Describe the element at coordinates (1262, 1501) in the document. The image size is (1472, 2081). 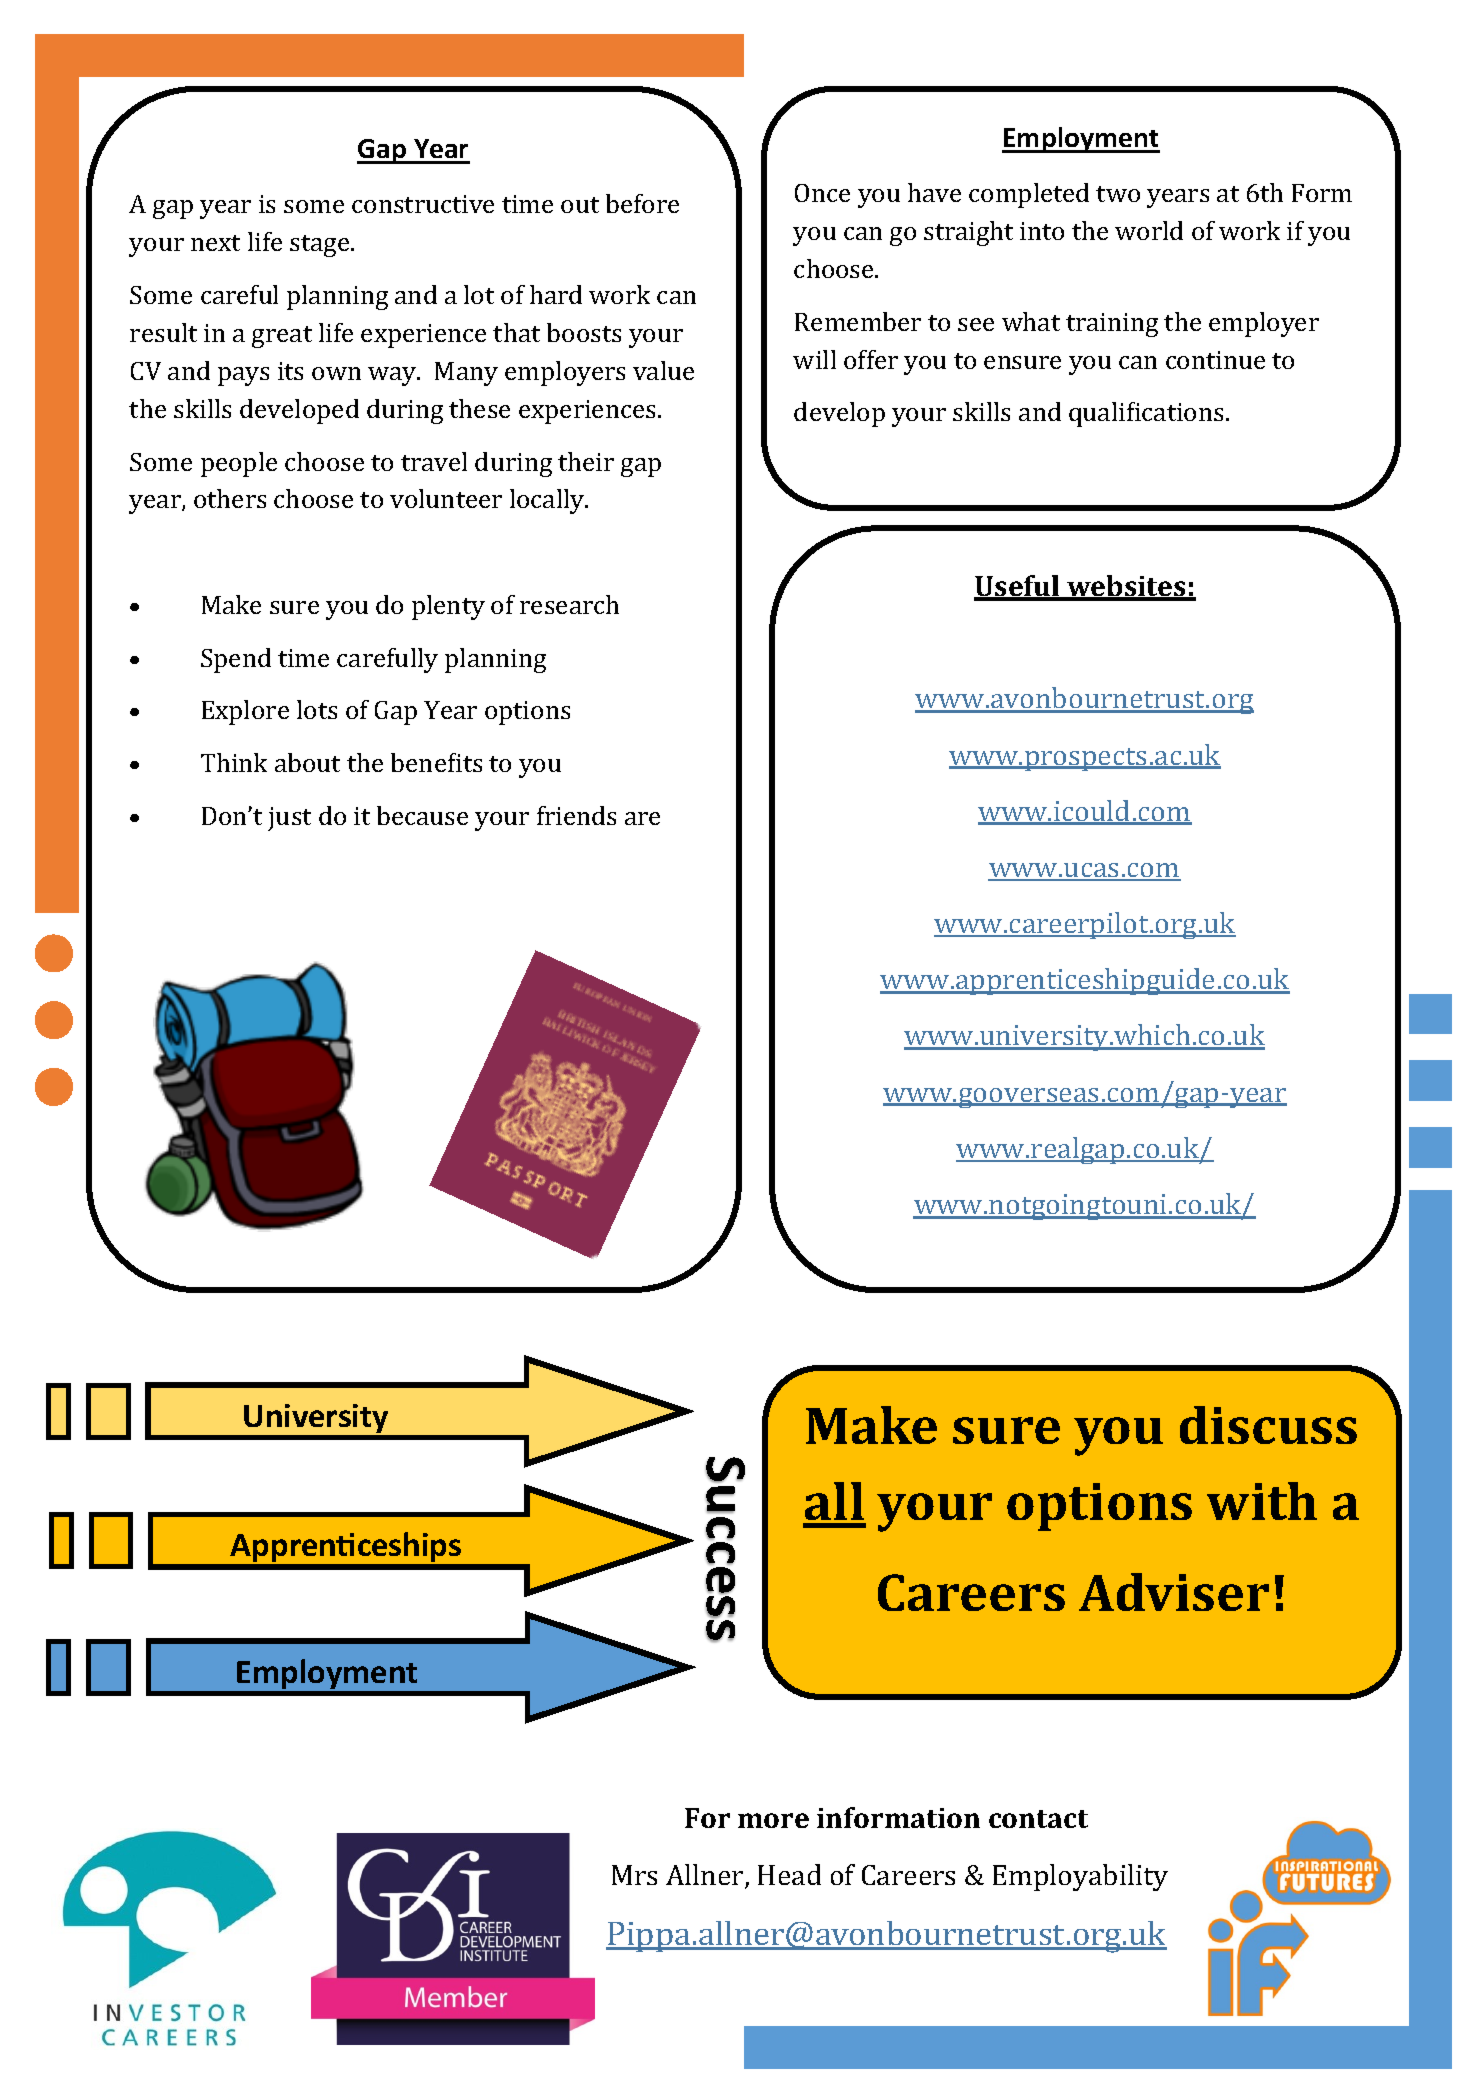
I see `with` at that location.
